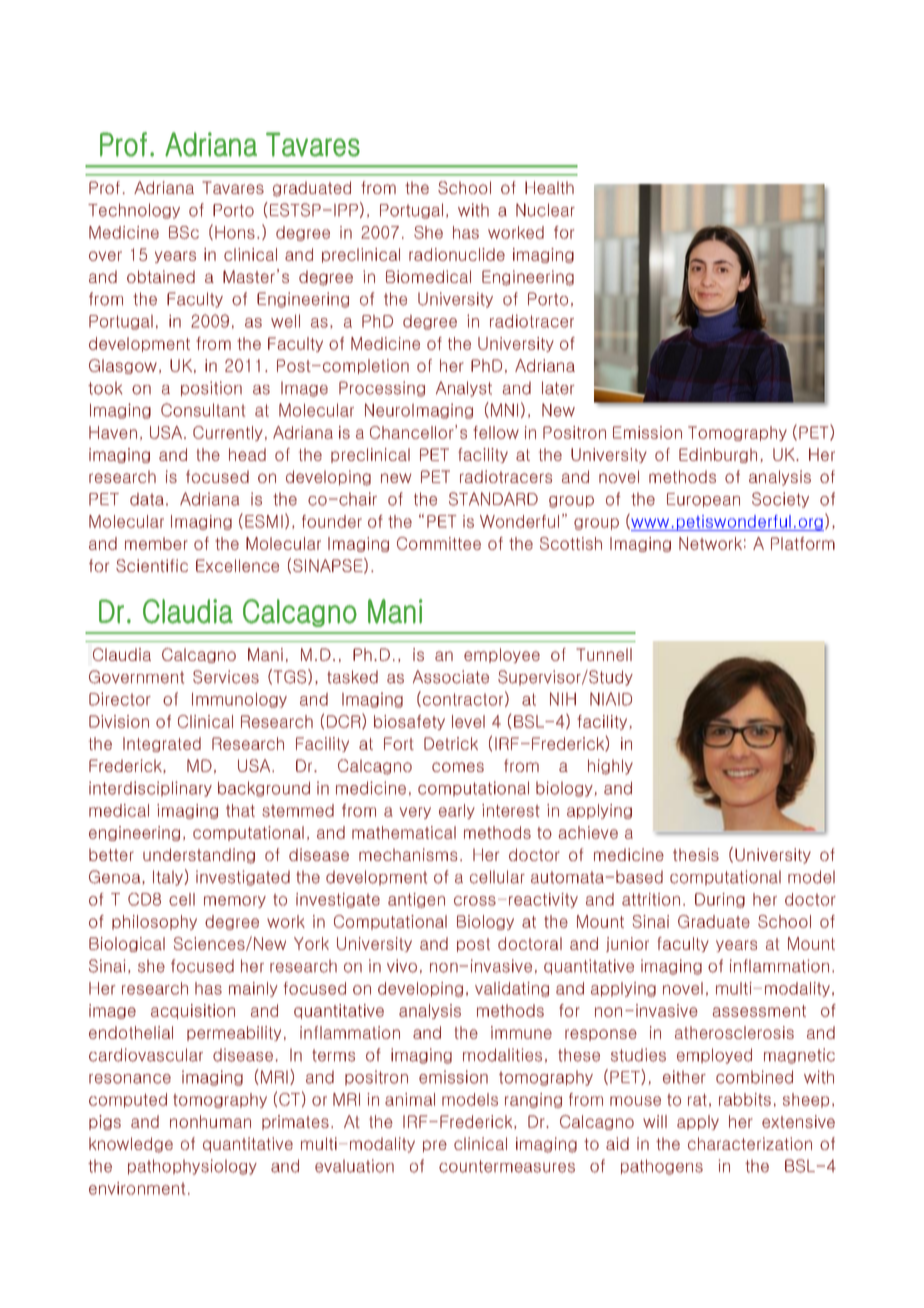 Image resolution: width=924 pixels, height=1308 pixels. What do you see at coordinates (150, 789) in the image?
I see `interdisciplinary` at bounding box center [150, 789].
